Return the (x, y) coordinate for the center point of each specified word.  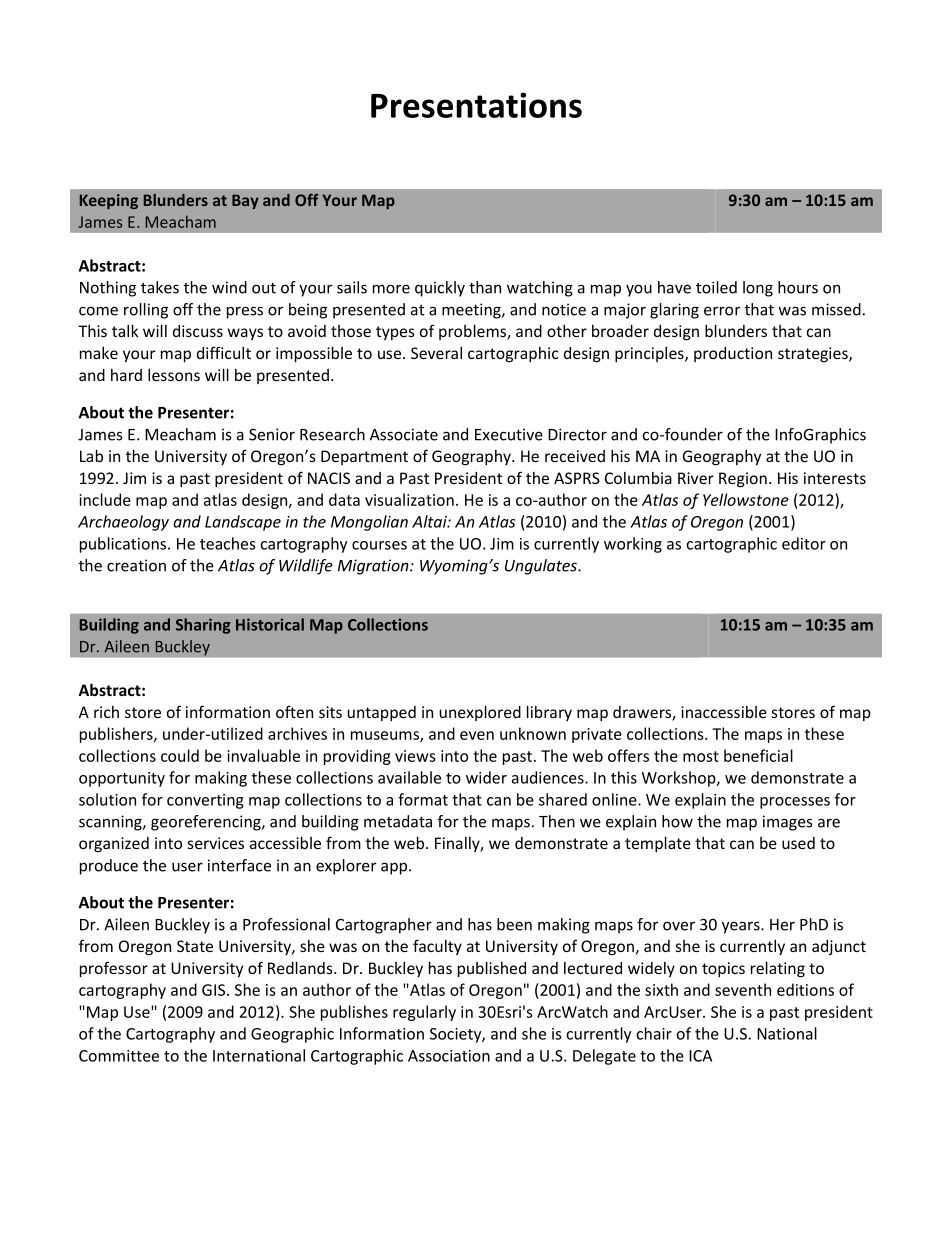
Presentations (476, 105)
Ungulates (542, 567)
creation (136, 565)
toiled (716, 287)
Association (449, 1056)
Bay (245, 201)
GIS (215, 990)
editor (804, 543)
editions (805, 989)
